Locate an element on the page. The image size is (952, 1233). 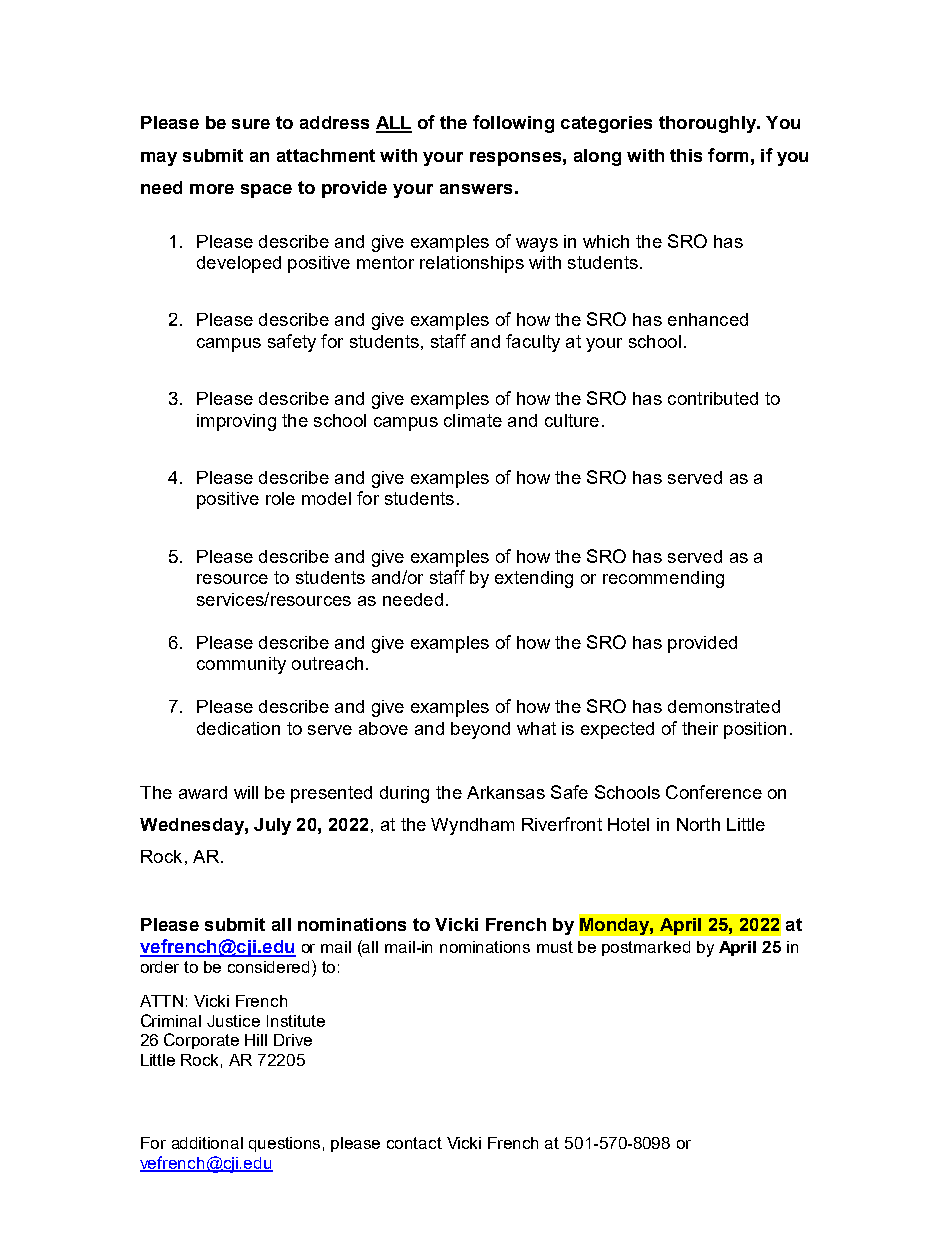
sure is located at coordinates (251, 124).
